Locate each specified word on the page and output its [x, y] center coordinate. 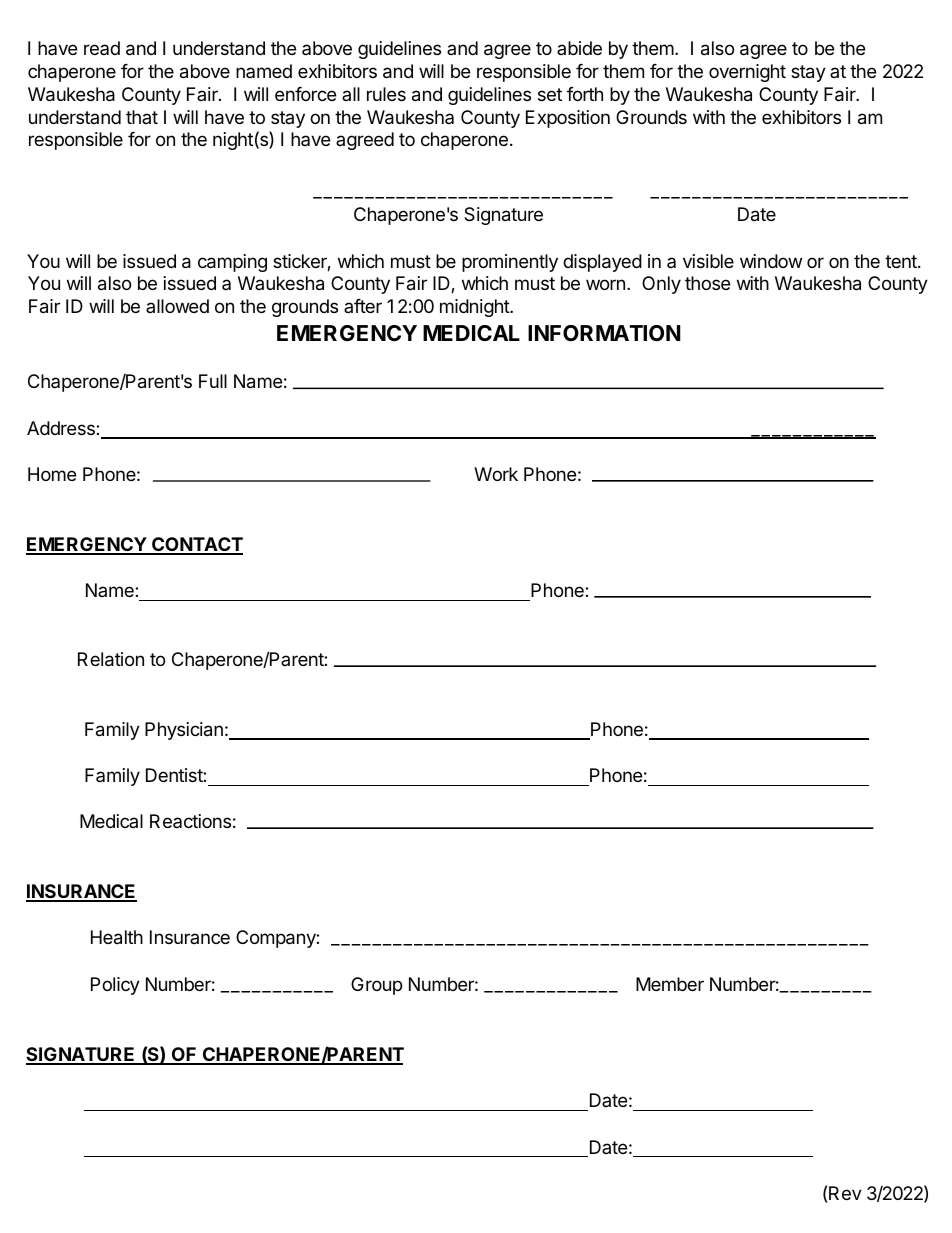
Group [376, 986]
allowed [177, 306]
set [550, 94]
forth [585, 94]
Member [670, 984]
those [707, 283]
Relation [111, 659]
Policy [115, 986]
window [771, 261]
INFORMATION [604, 333]
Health [117, 937]
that [142, 117]
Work [496, 474]
